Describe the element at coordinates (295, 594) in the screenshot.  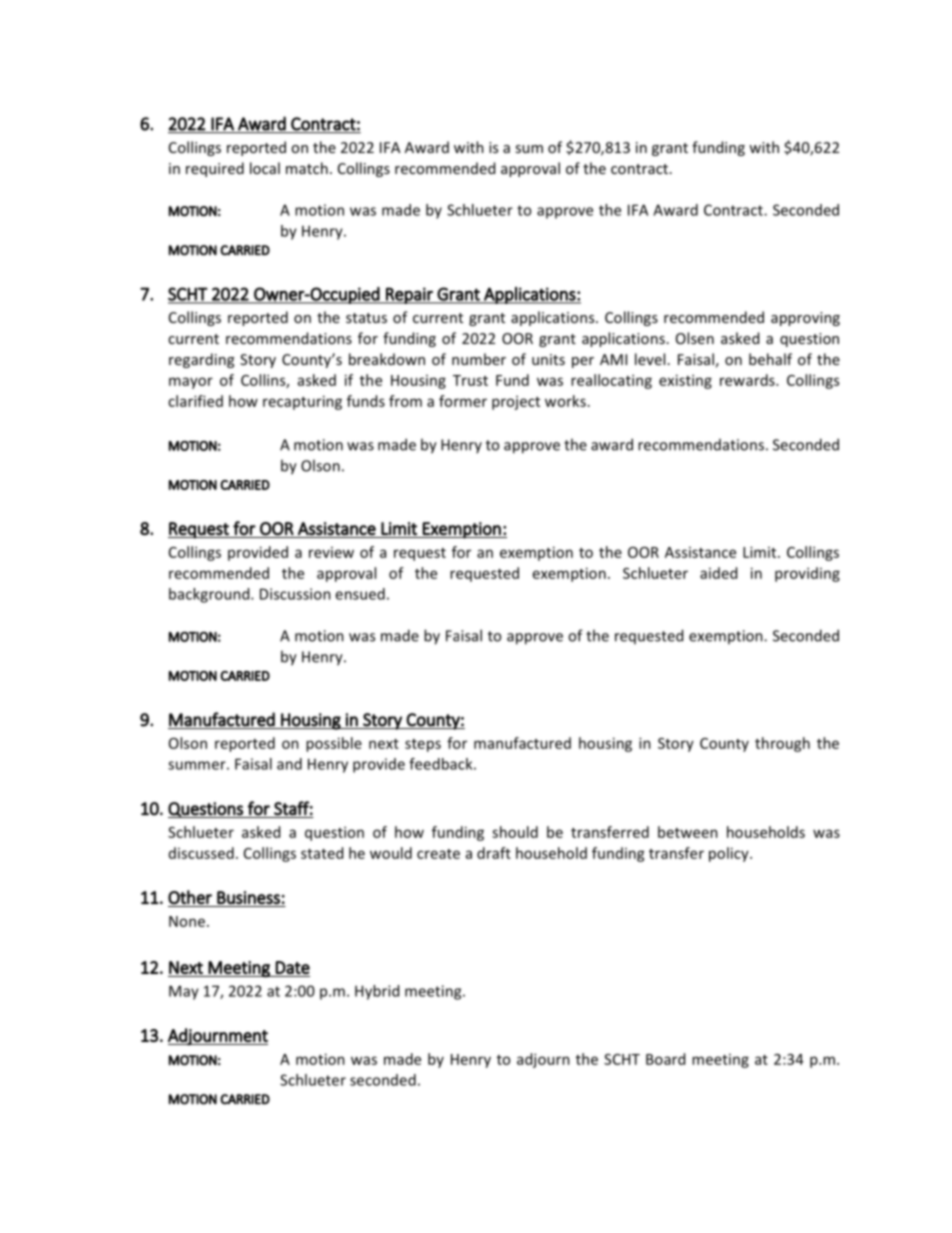
I see `Discussion` at that location.
